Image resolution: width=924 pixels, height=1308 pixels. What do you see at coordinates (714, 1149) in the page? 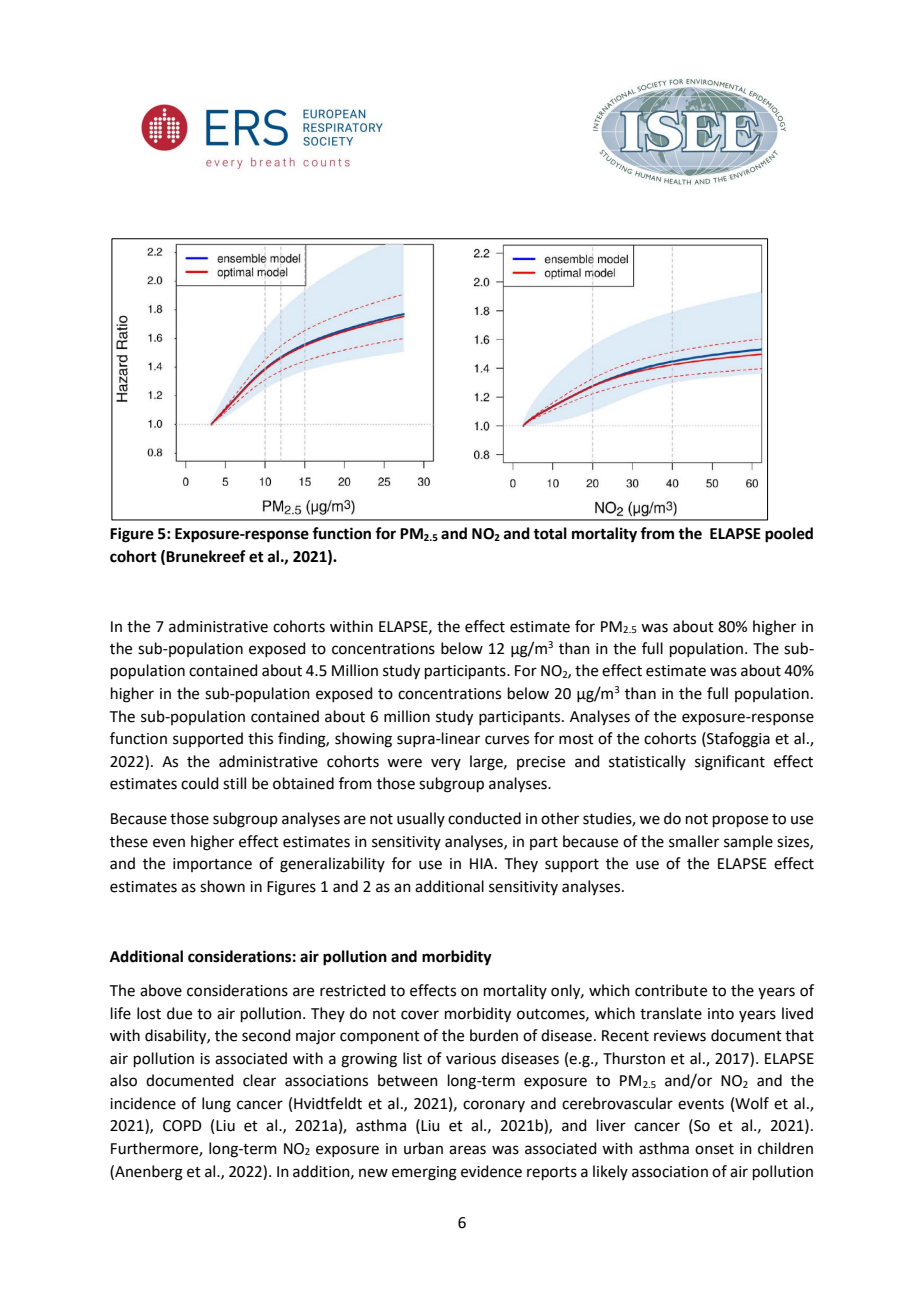
I see `onset` at bounding box center [714, 1149].
